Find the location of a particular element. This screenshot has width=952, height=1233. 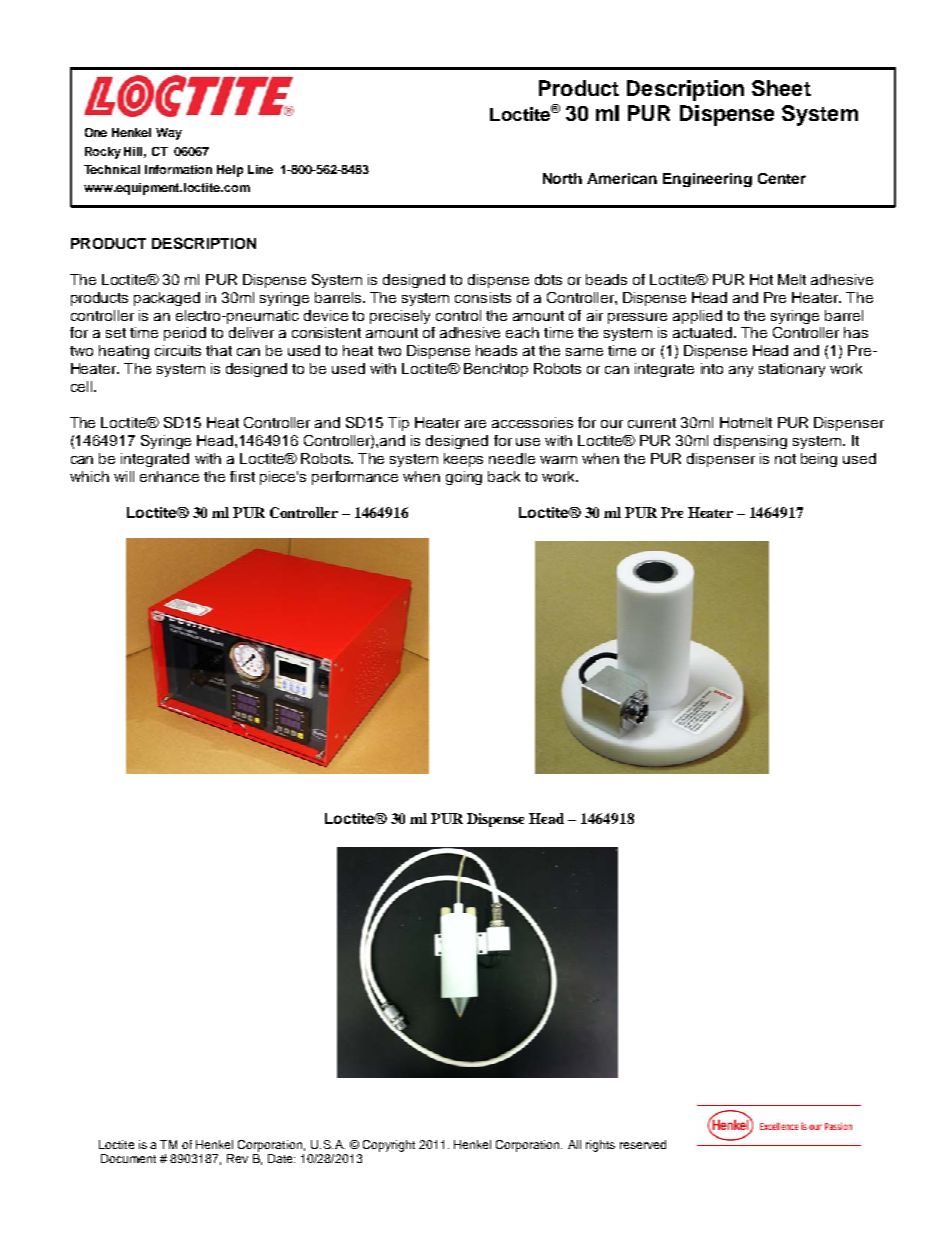

not is located at coordinates (785, 459).
